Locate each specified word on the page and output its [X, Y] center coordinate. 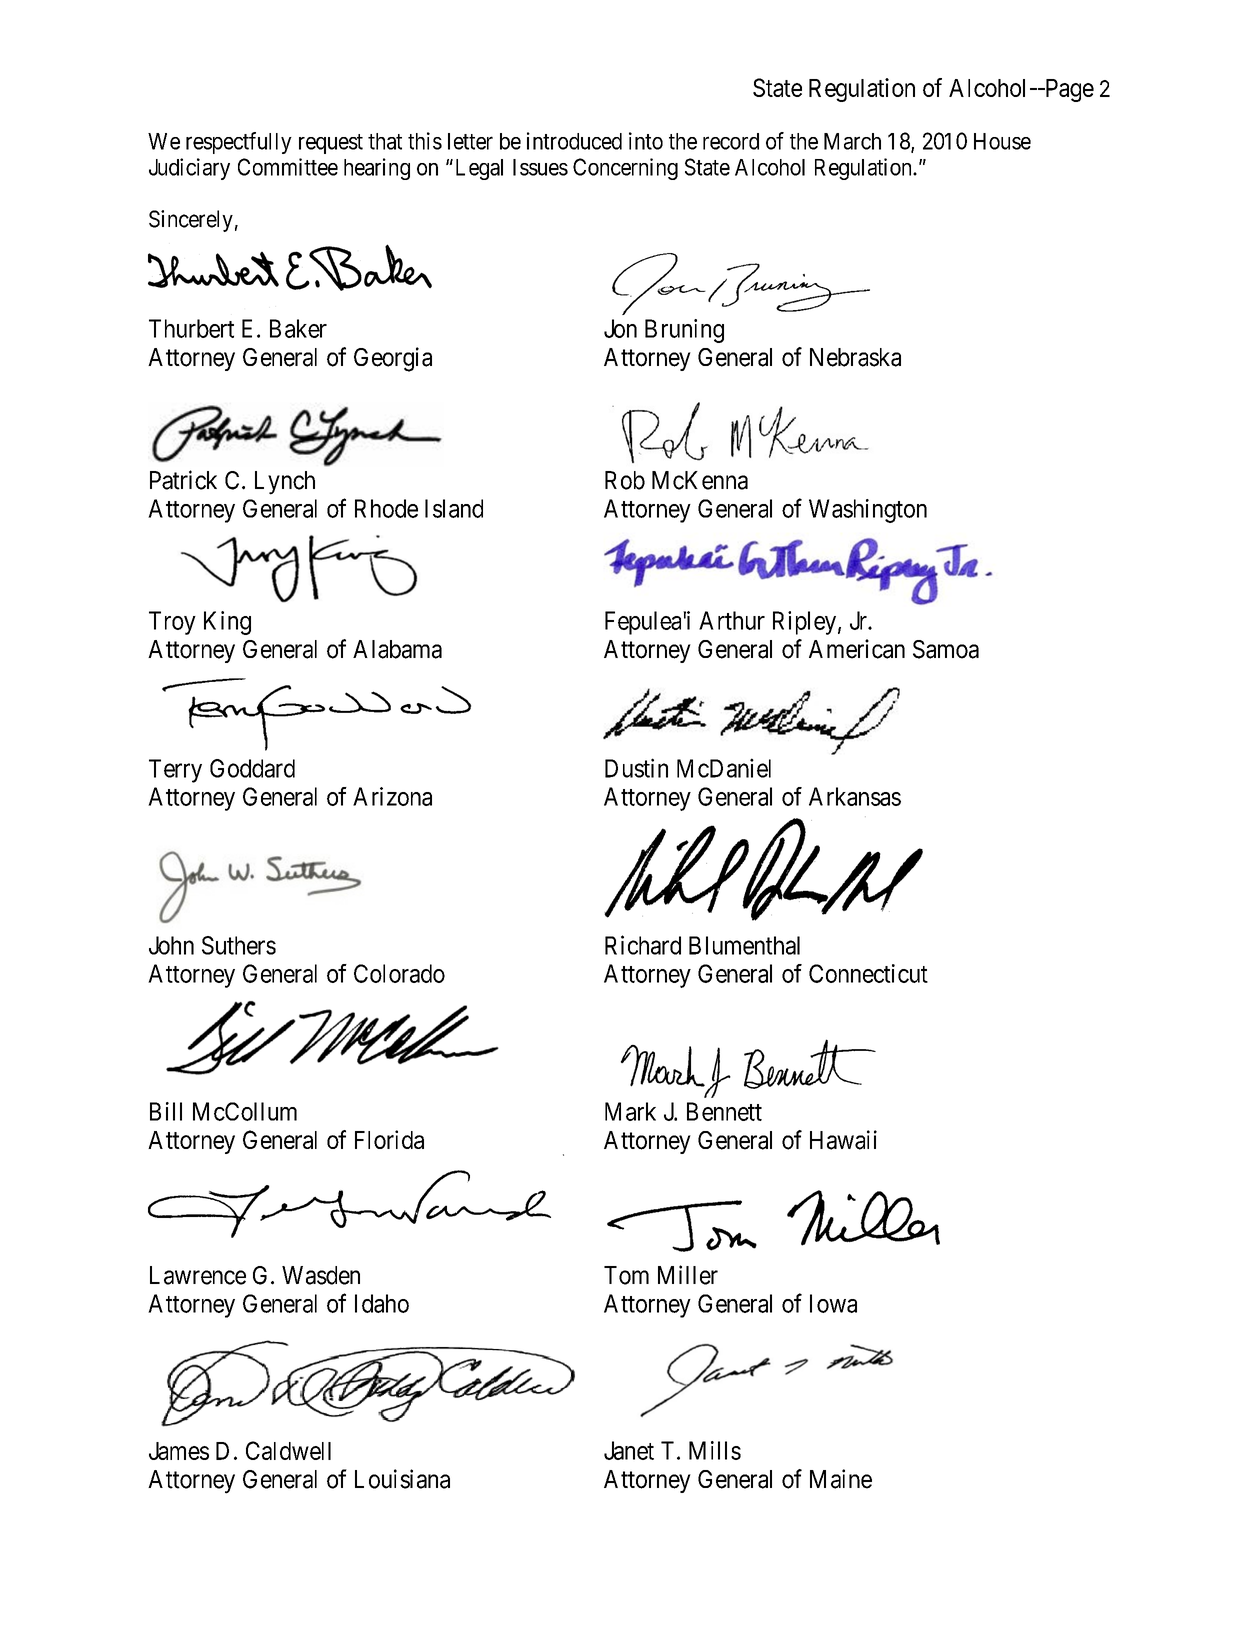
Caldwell [288, 1450]
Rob [625, 480]
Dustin [636, 768]
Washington [868, 511]
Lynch [285, 483]
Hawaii [843, 1140]
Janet [629, 1450]
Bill [166, 1111]
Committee [288, 167]
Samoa [946, 649]
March [852, 141]
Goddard [252, 768]
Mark [630, 1111]
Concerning [625, 169]
